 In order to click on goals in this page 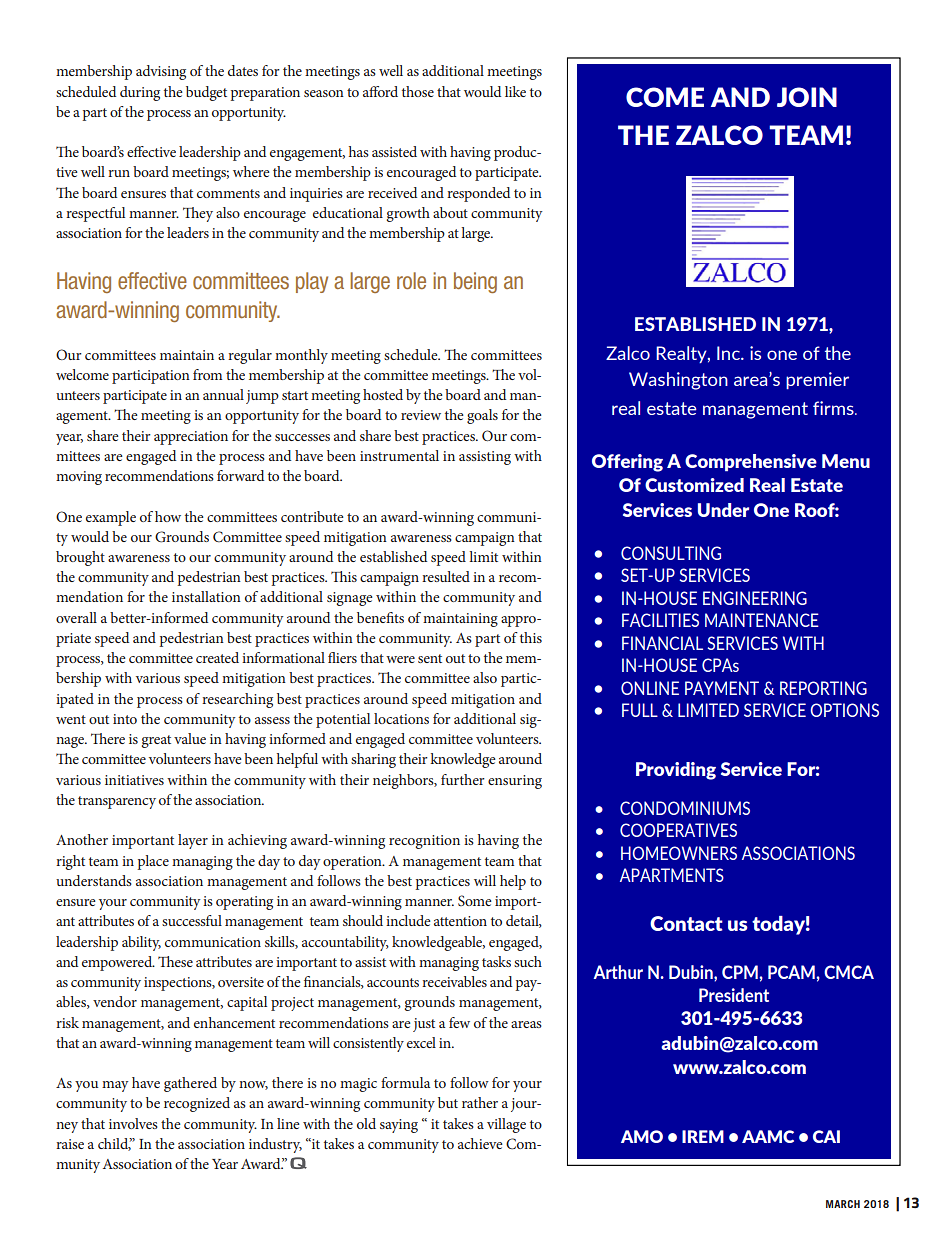, I will do `click(482, 416)`.
